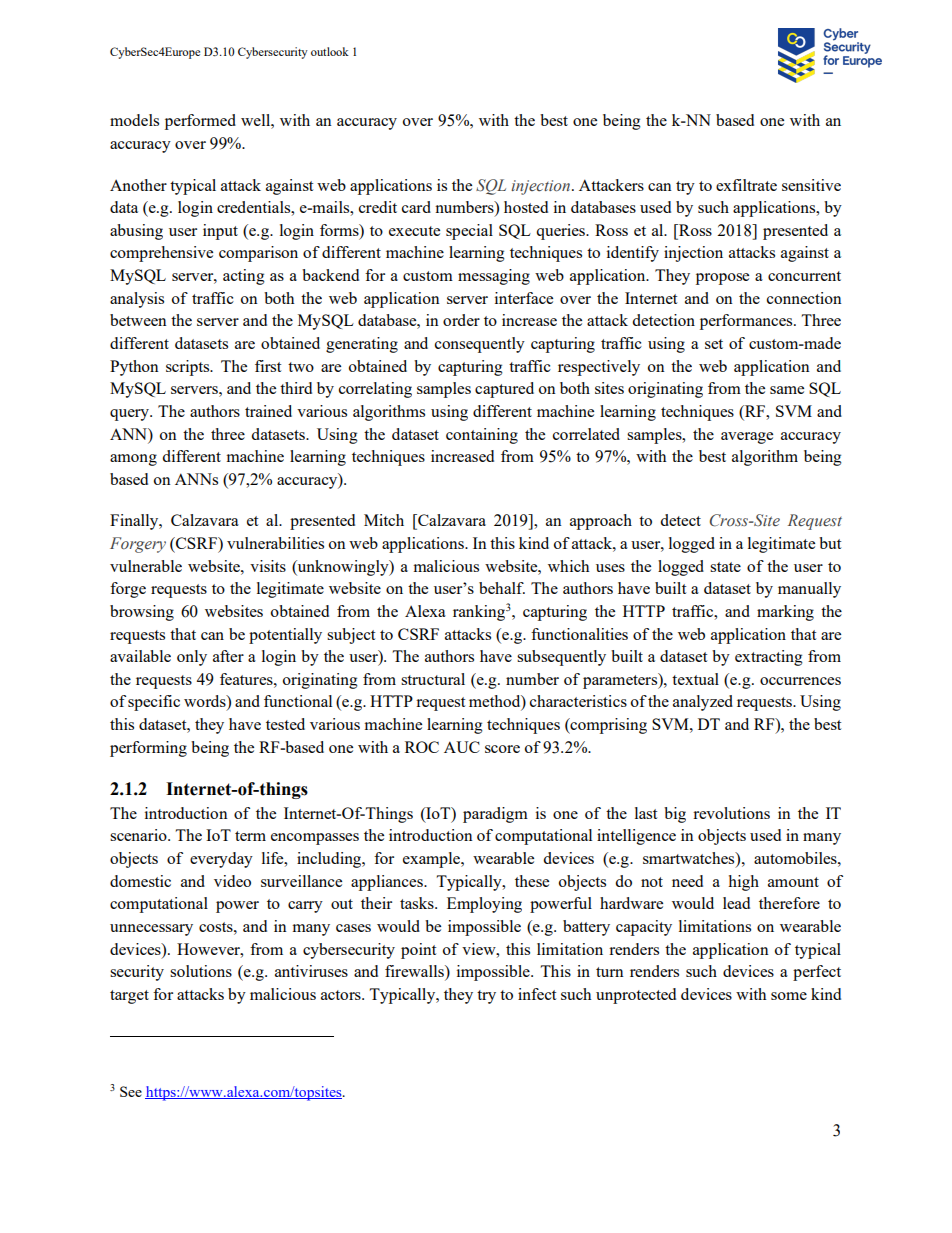 The width and height of the screenshot is (952, 1233). I want to click on performing, so click(148, 749).
